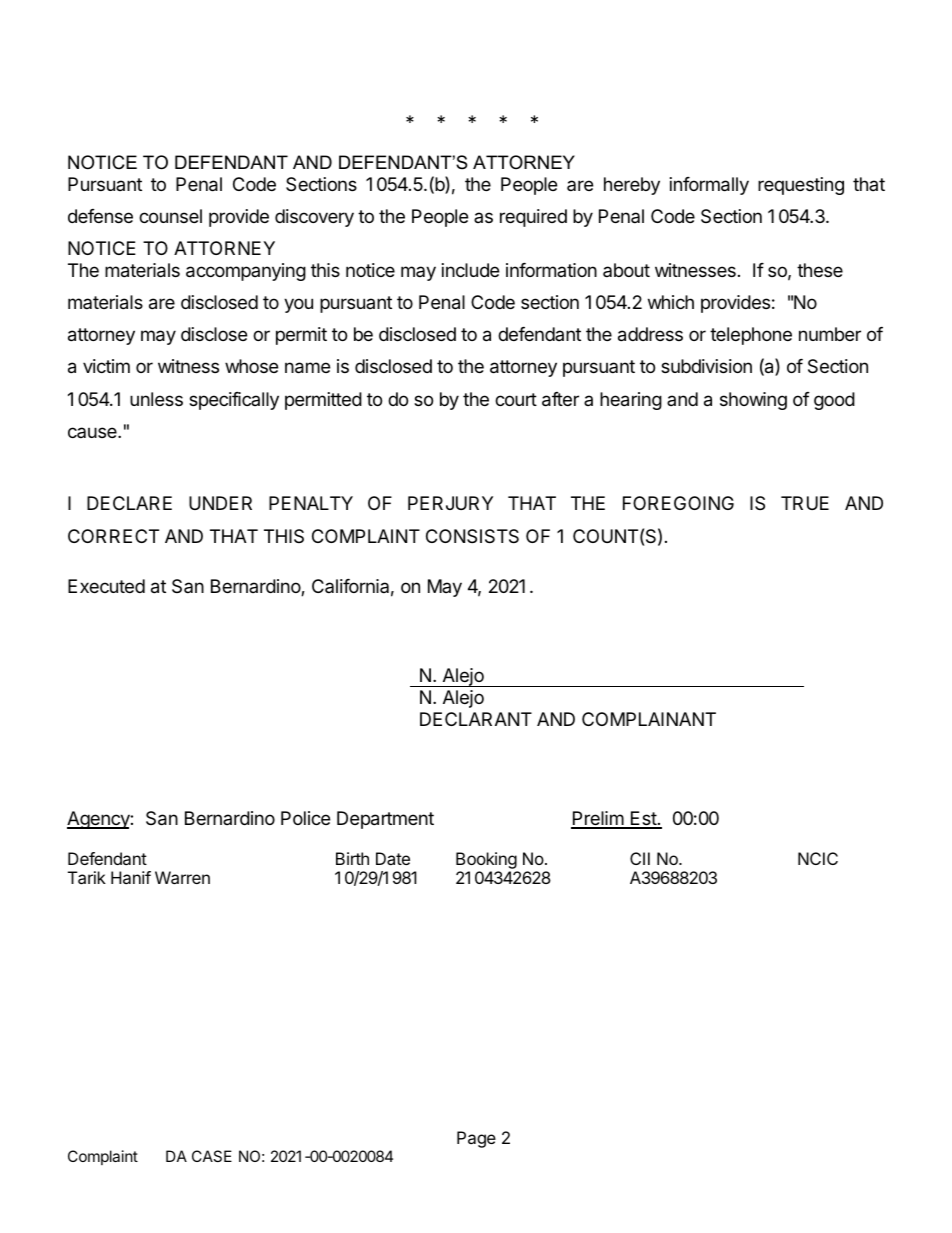 The width and height of the image is (952, 1233). I want to click on Booking, so click(486, 860).
